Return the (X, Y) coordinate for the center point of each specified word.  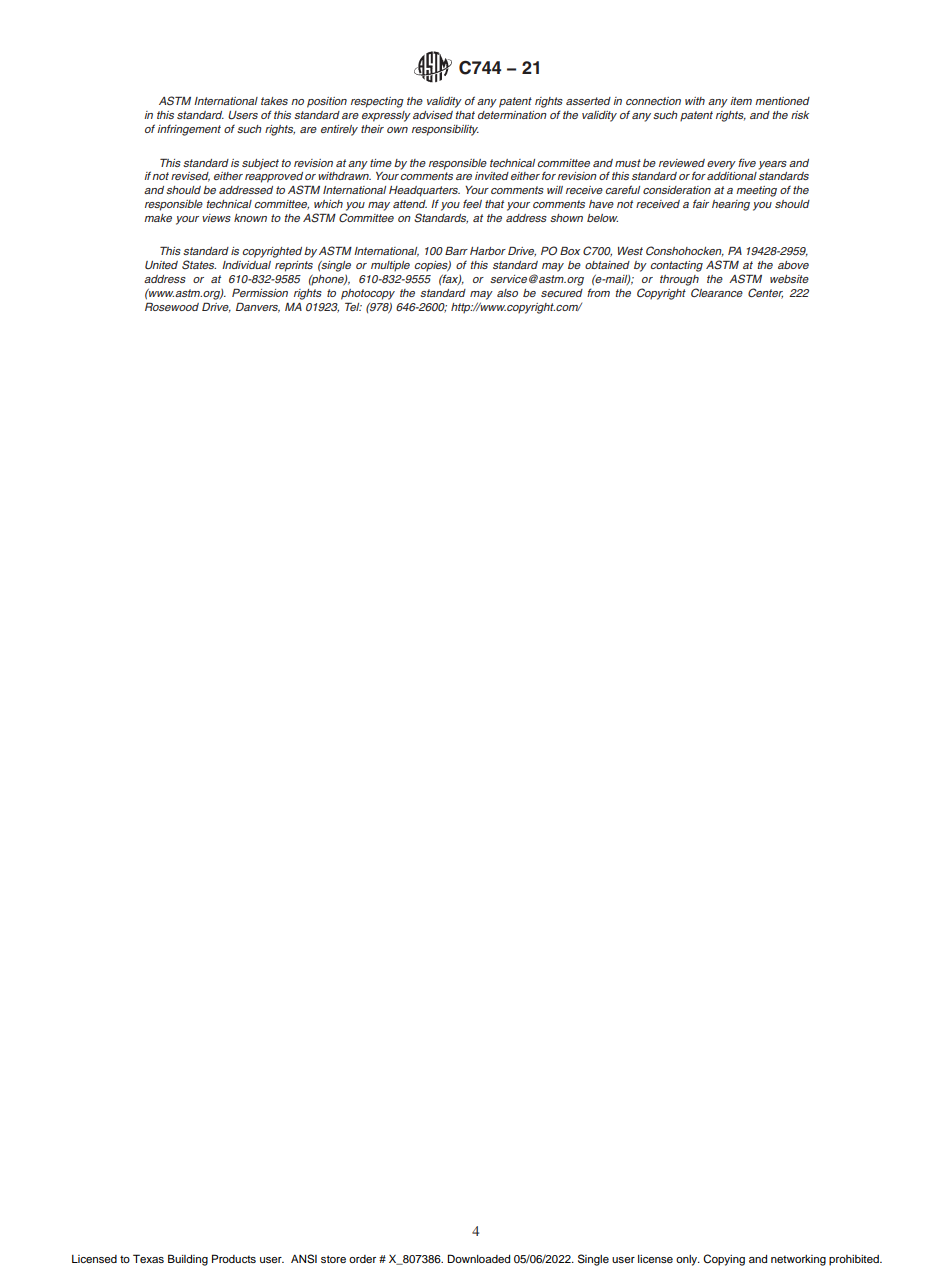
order (362, 1259)
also (507, 293)
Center (765, 293)
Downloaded (478, 1258)
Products (234, 1258)
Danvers (258, 307)
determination (512, 115)
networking (798, 1260)
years (772, 165)
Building (188, 1260)
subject (260, 164)
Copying (724, 1260)
